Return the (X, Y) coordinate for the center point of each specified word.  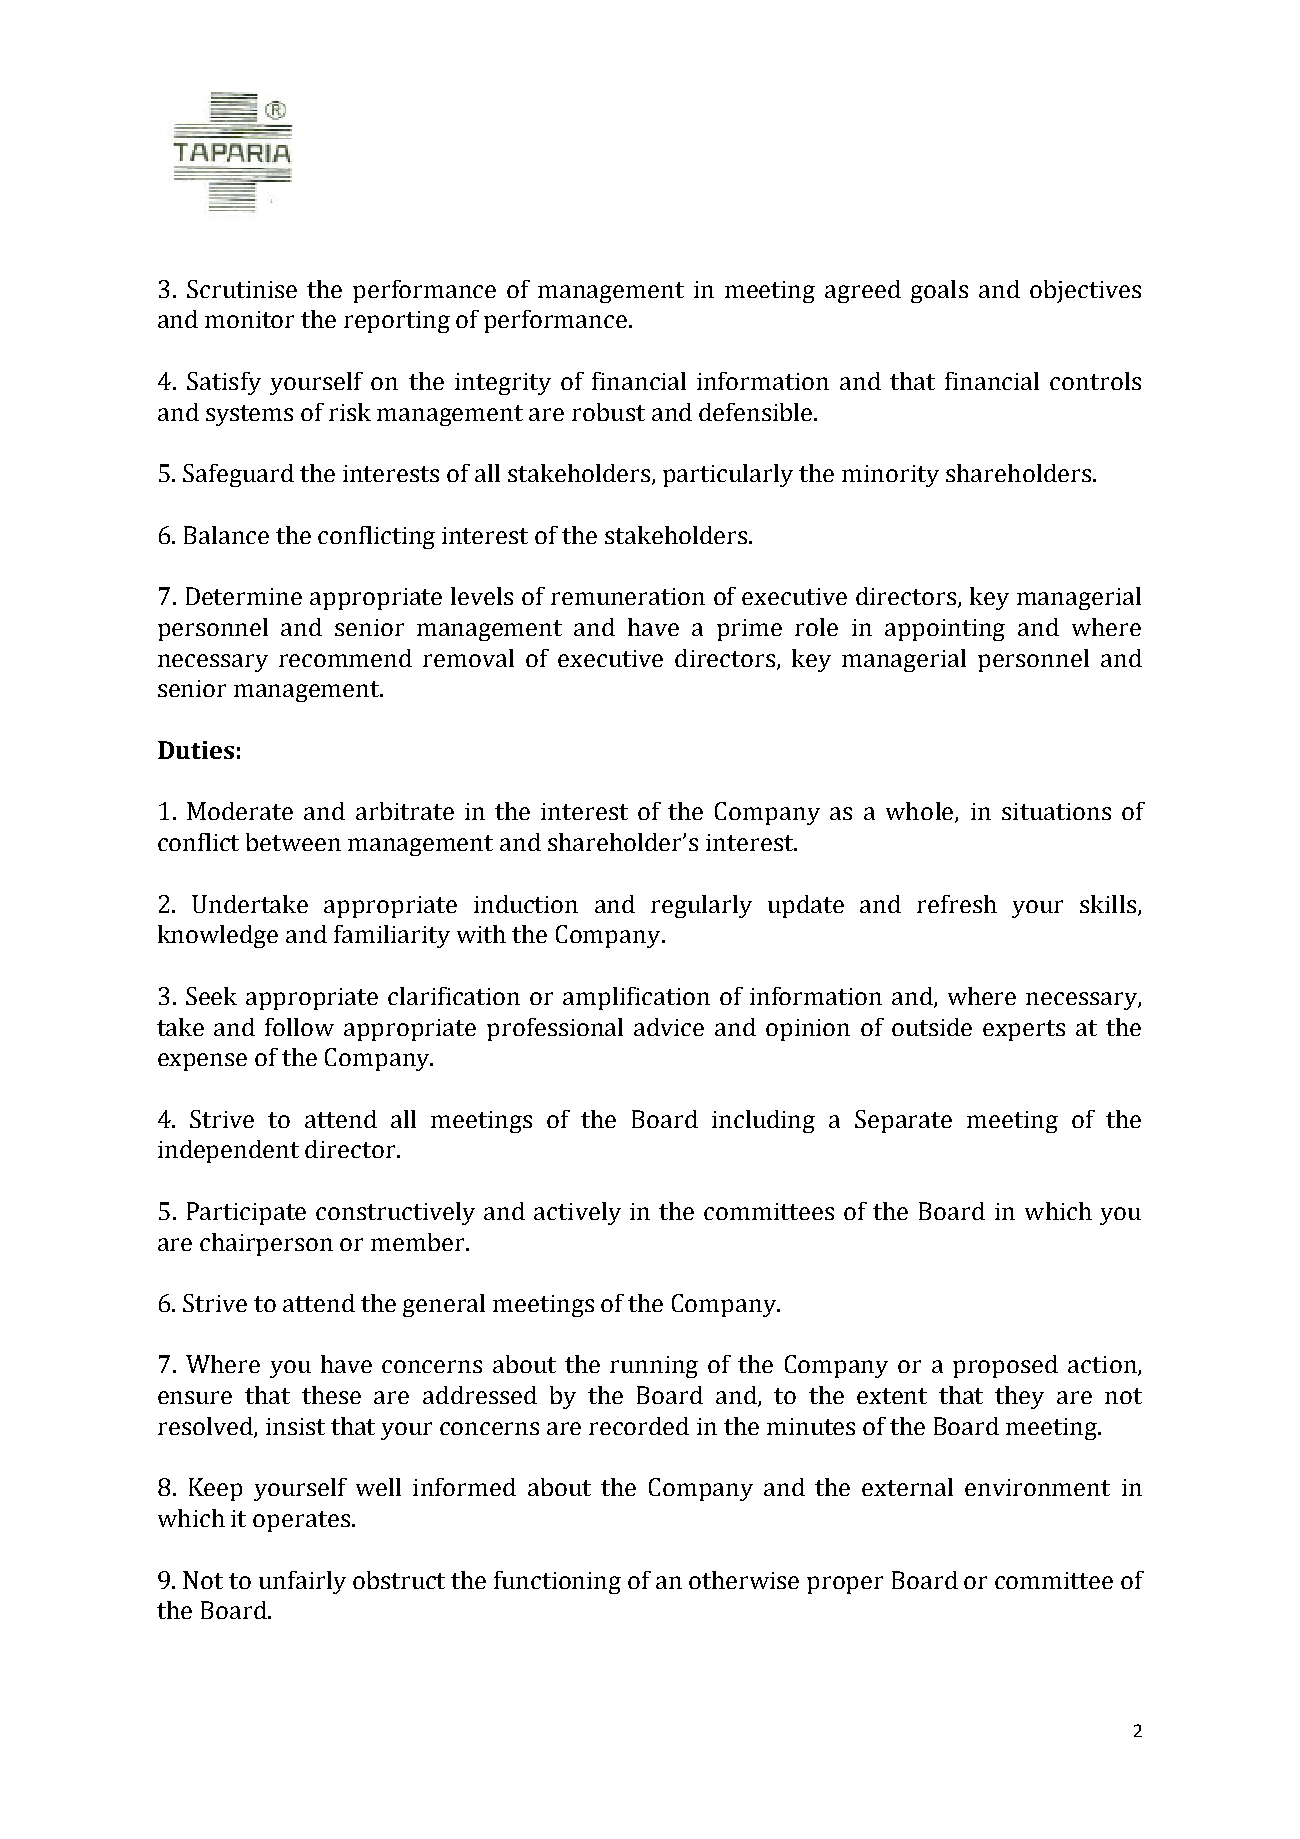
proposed (1005, 1366)
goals (939, 291)
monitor (249, 319)
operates (301, 1521)
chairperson (266, 1244)
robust (608, 412)
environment (1037, 1487)
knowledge (218, 936)
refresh (957, 904)
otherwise (744, 1580)
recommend (345, 658)
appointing (945, 630)
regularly (701, 906)
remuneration (628, 596)
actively (577, 1213)
